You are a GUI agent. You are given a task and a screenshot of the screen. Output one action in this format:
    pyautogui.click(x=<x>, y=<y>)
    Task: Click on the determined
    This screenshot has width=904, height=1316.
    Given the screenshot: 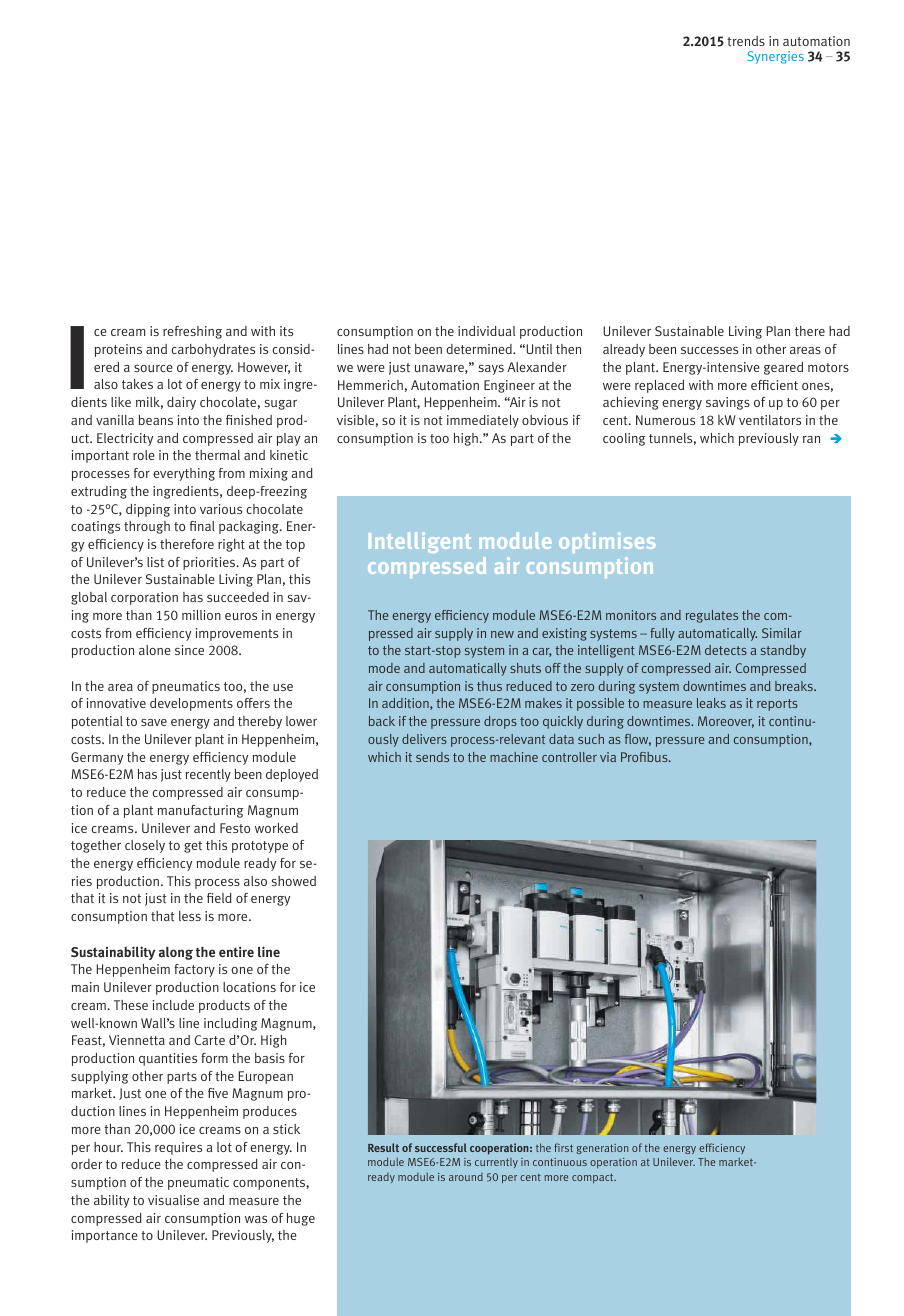 What is the action you would take?
    pyautogui.click(x=480, y=349)
